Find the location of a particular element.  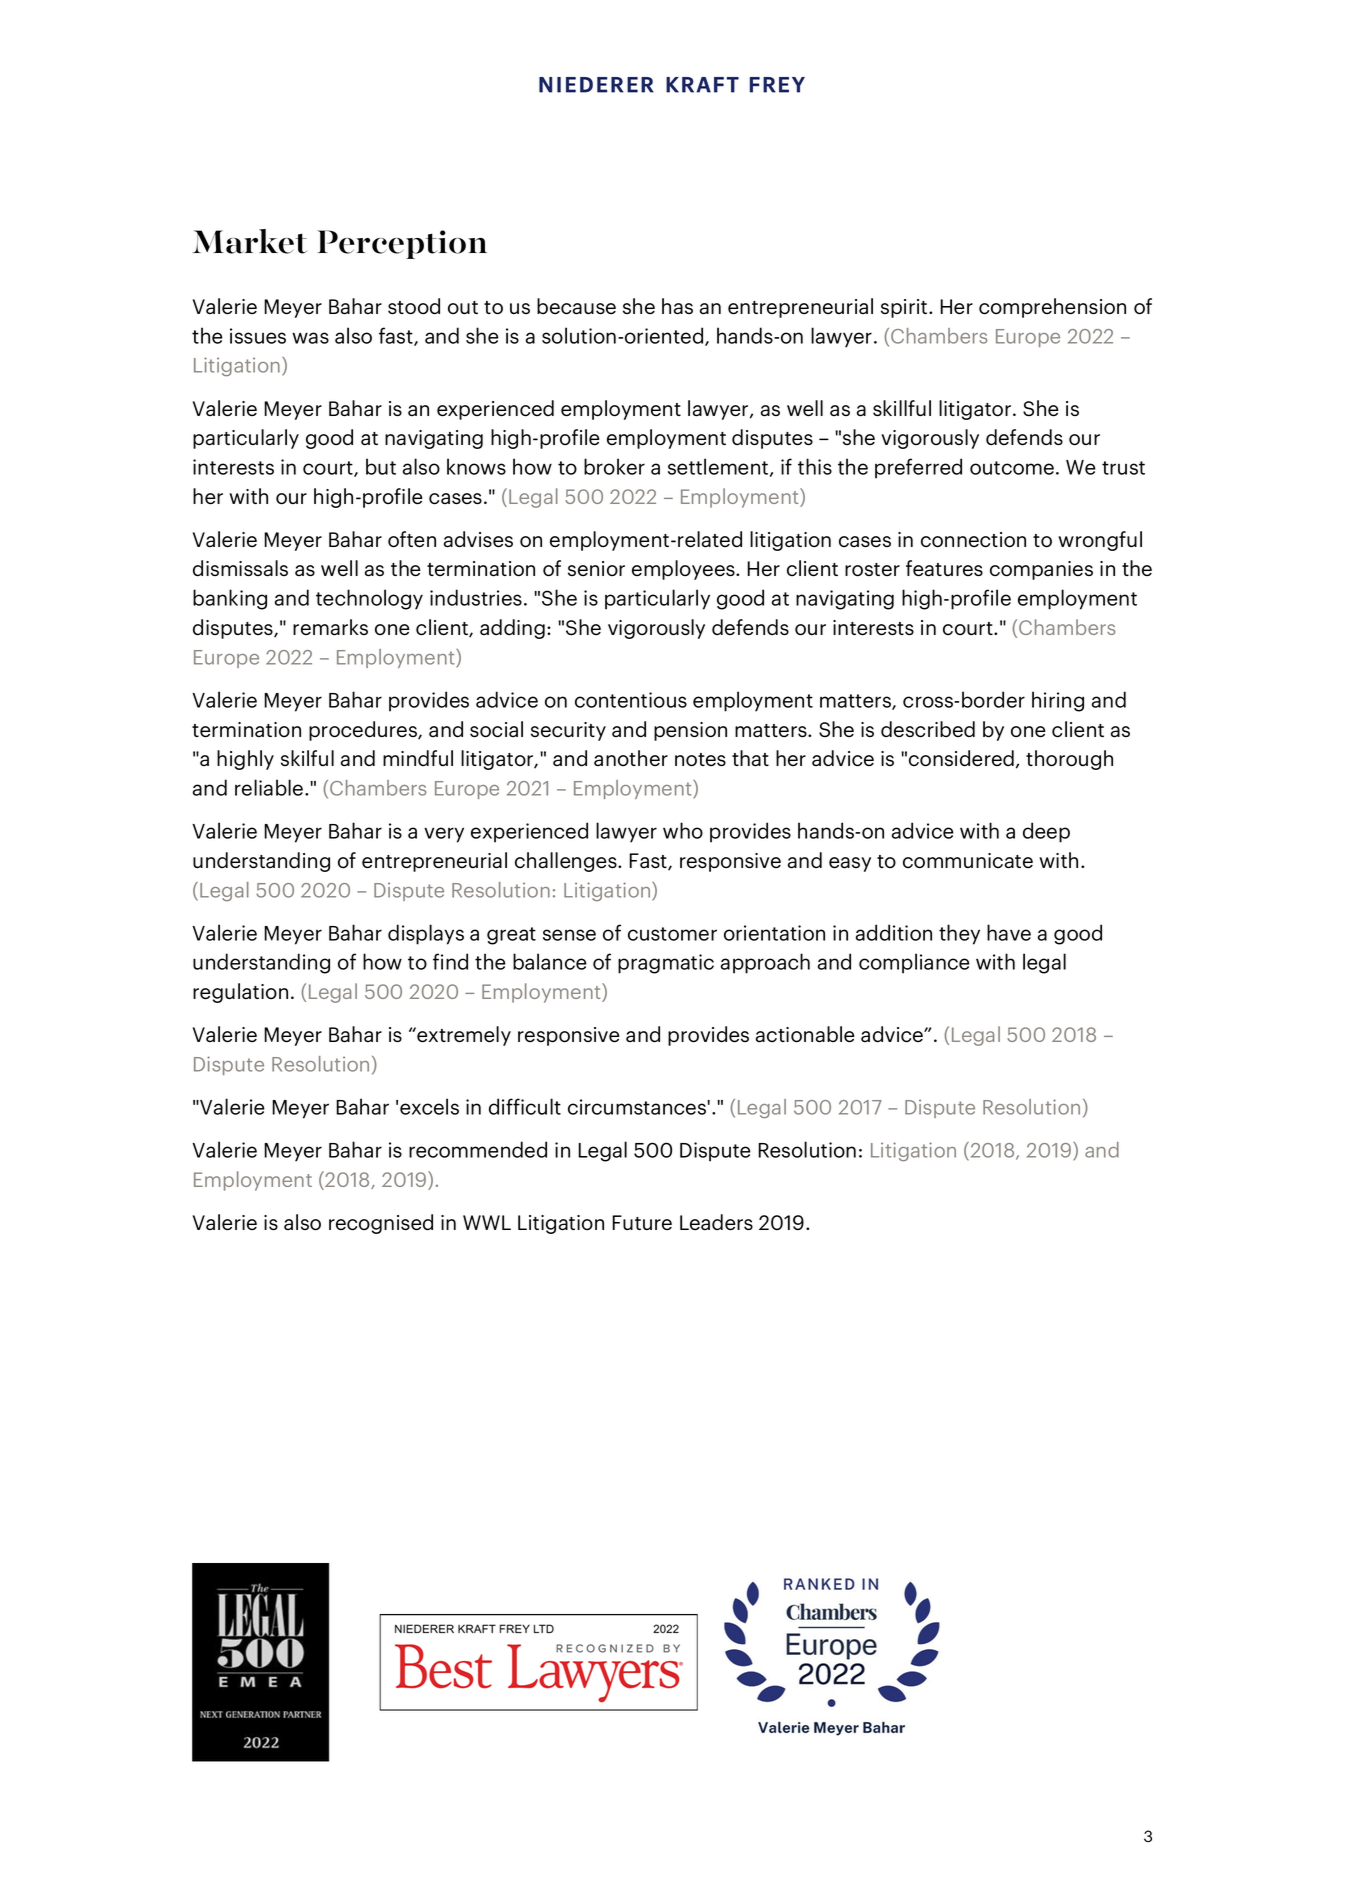

pension is located at coordinates (690, 731).
